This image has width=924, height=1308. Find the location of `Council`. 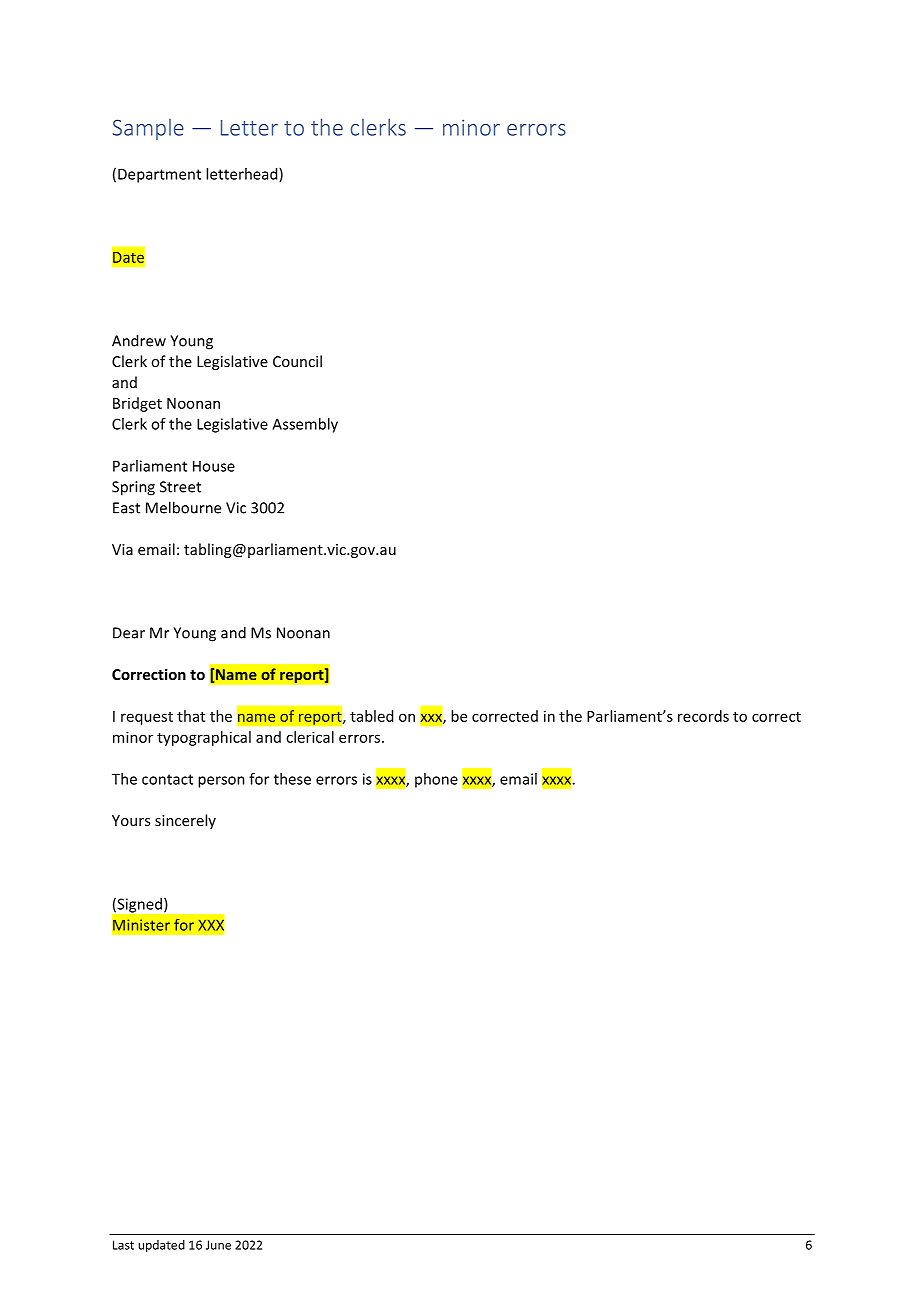

Council is located at coordinates (297, 361).
